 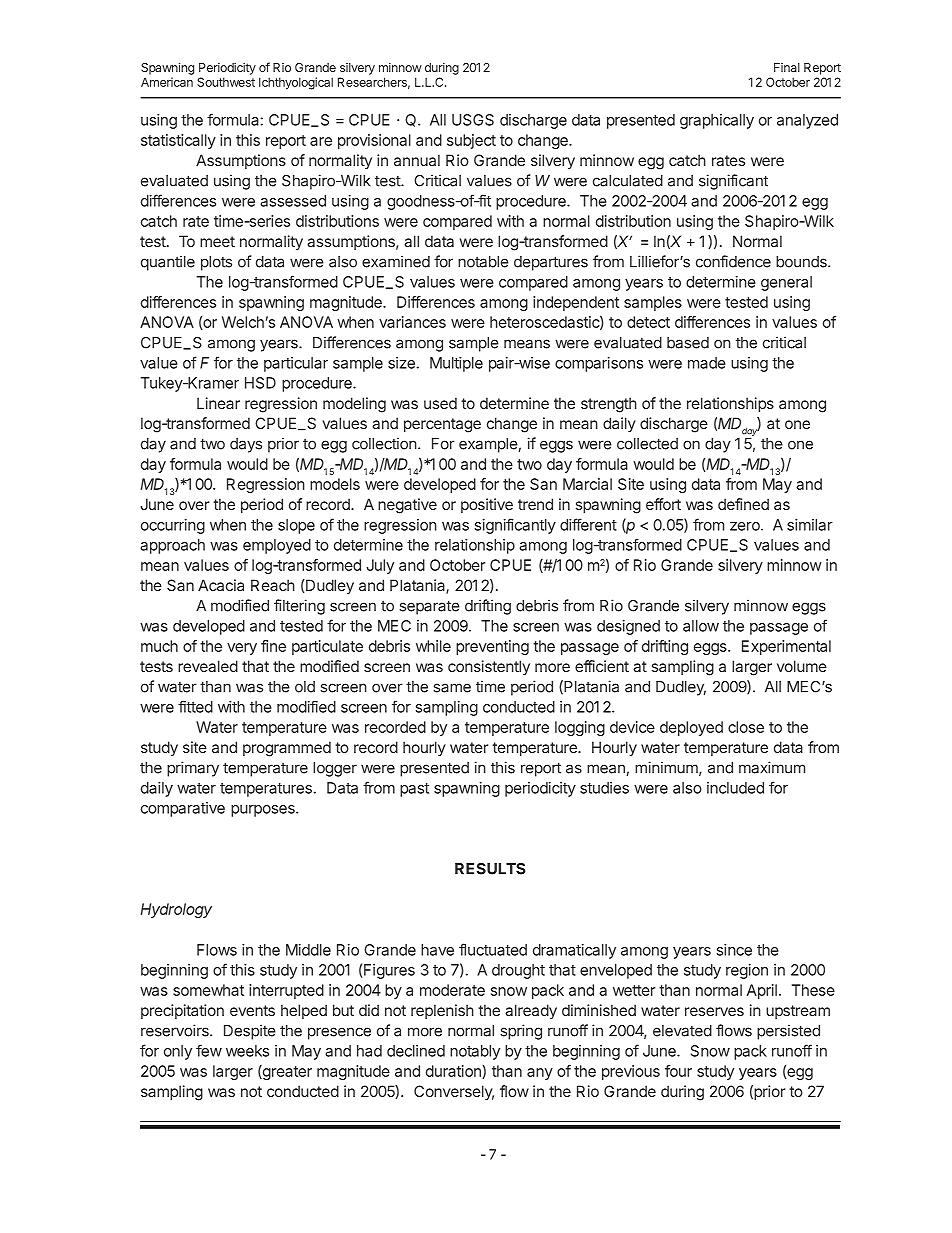 I want to click on USGS, so click(x=473, y=120).
